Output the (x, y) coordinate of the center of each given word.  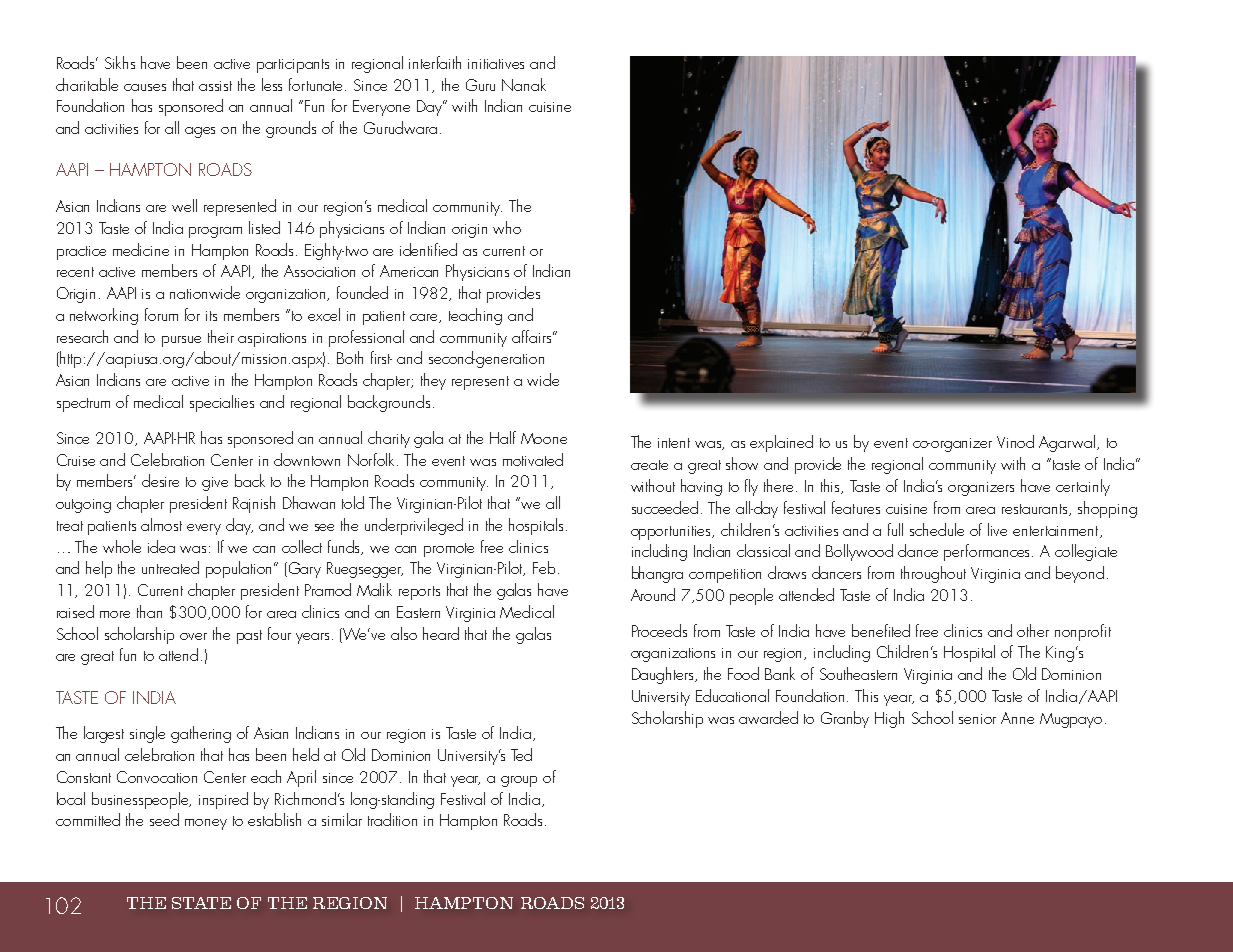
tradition (392, 819)
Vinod (1015, 441)
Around (653, 594)
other (1033, 630)
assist (215, 86)
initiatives (496, 64)
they (433, 381)
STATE (201, 903)
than (149, 611)
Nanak (524, 84)
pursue (181, 341)
